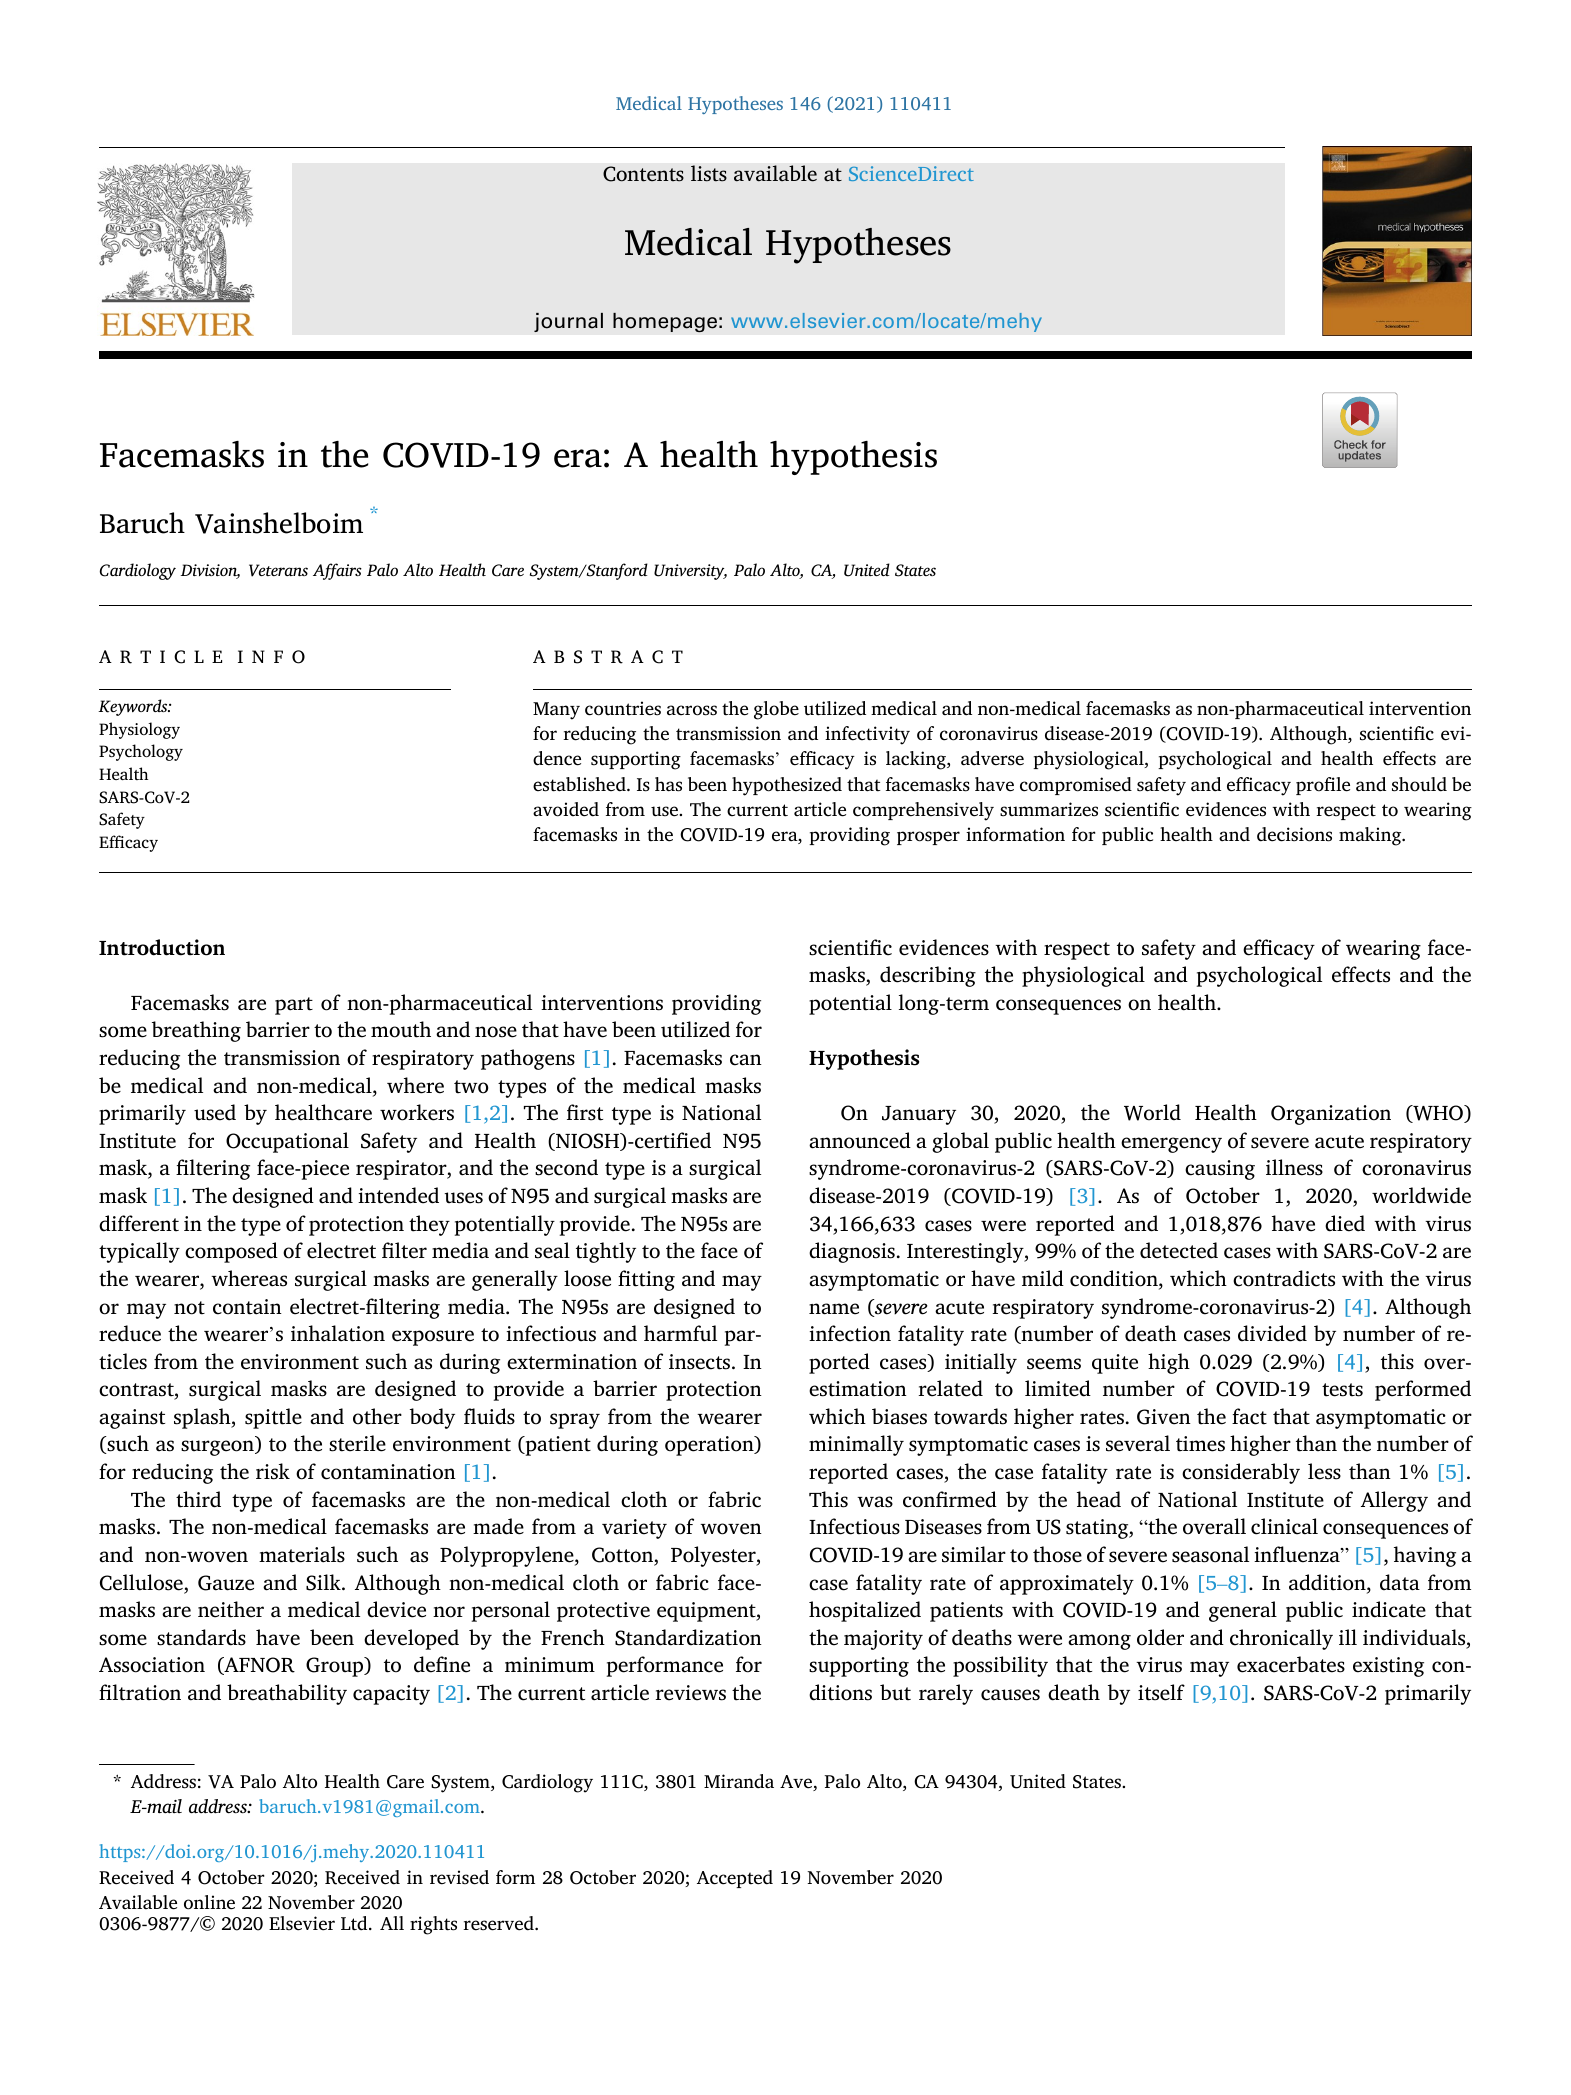 The image size is (1571, 2095). What do you see at coordinates (709, 173) in the screenshot?
I see `lists` at bounding box center [709, 173].
